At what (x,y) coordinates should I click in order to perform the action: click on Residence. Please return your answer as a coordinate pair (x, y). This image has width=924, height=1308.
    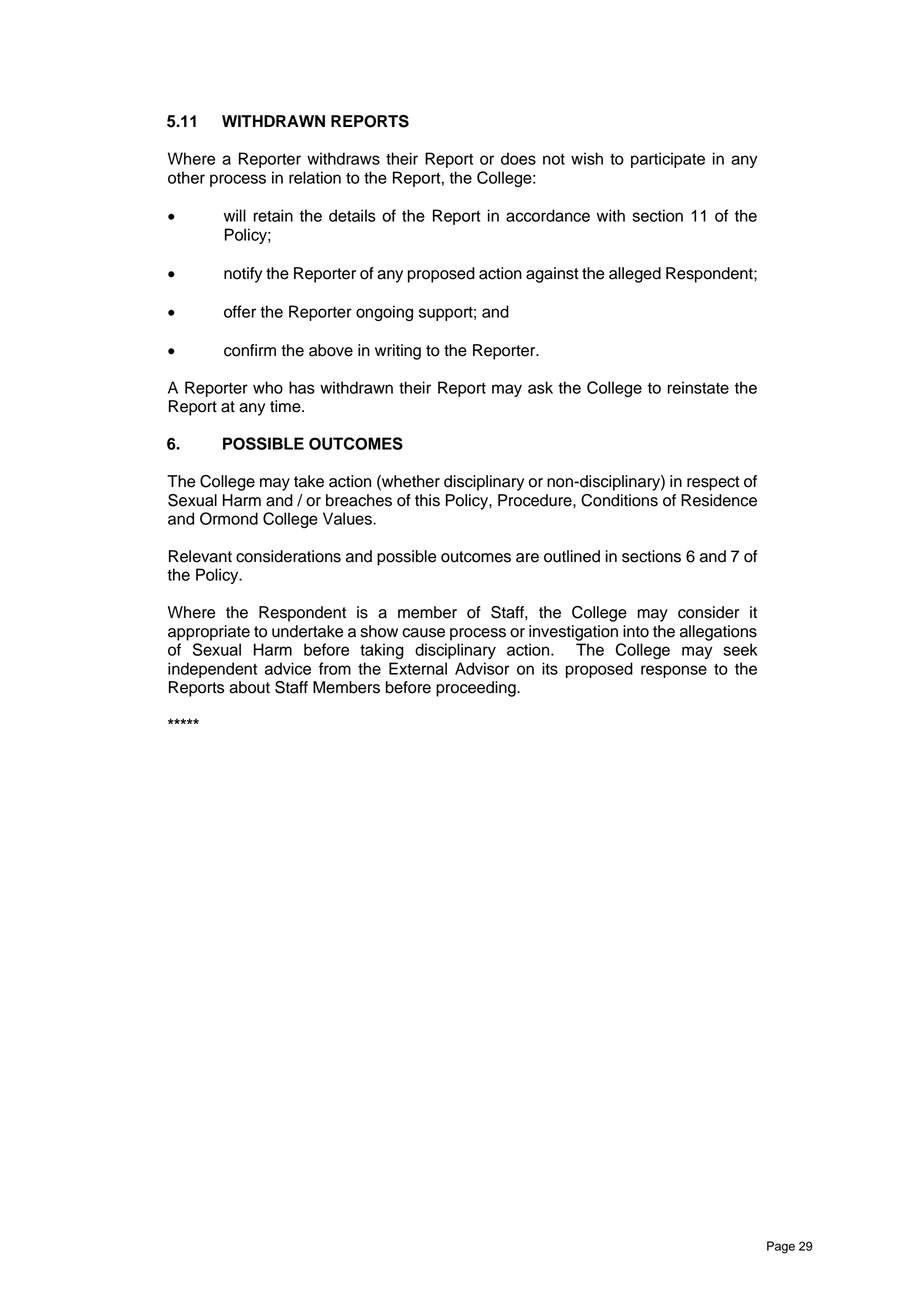
    Looking at the image, I should click on (719, 500).
